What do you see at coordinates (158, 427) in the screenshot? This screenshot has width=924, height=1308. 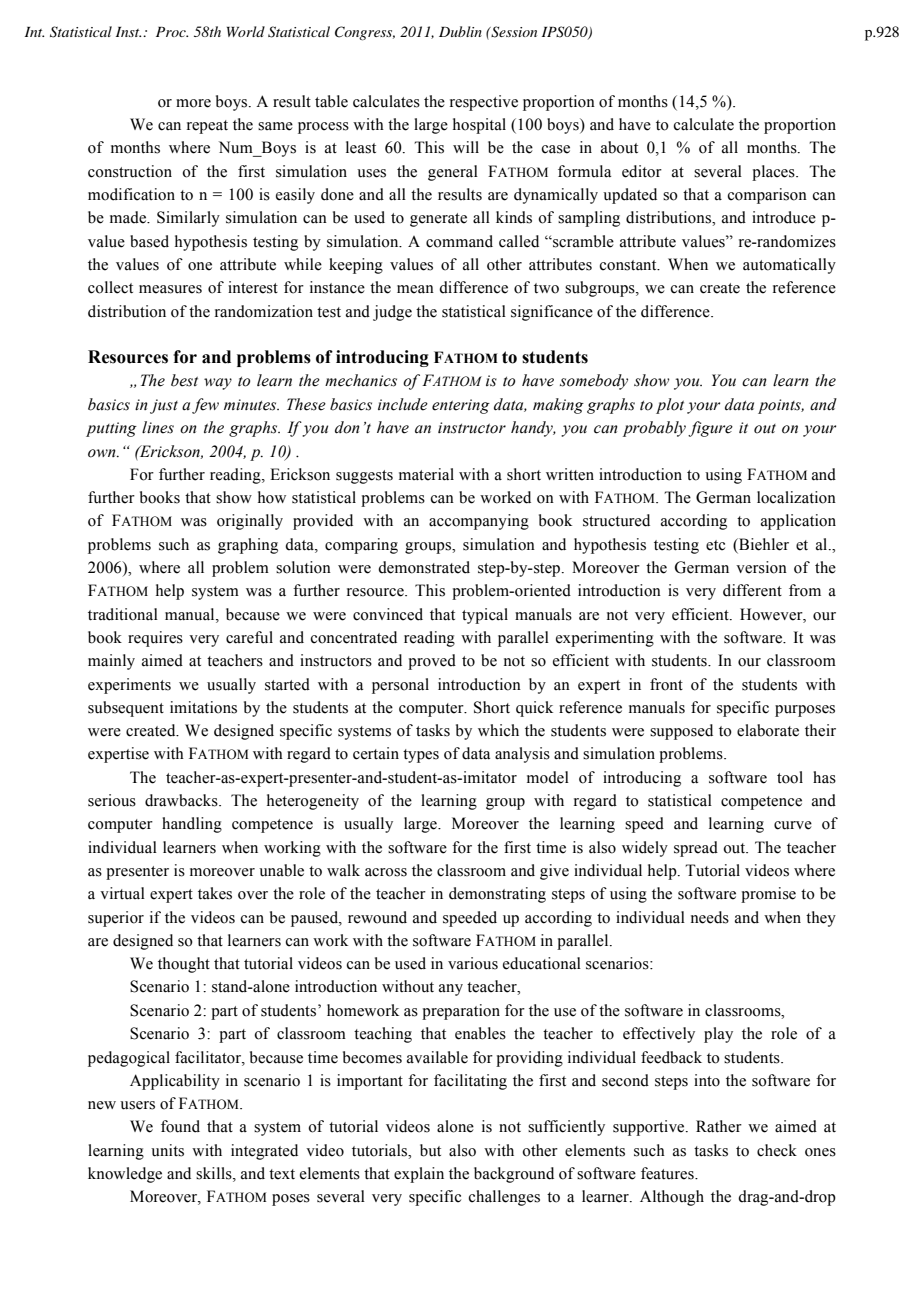 I see `lines` at bounding box center [158, 427].
